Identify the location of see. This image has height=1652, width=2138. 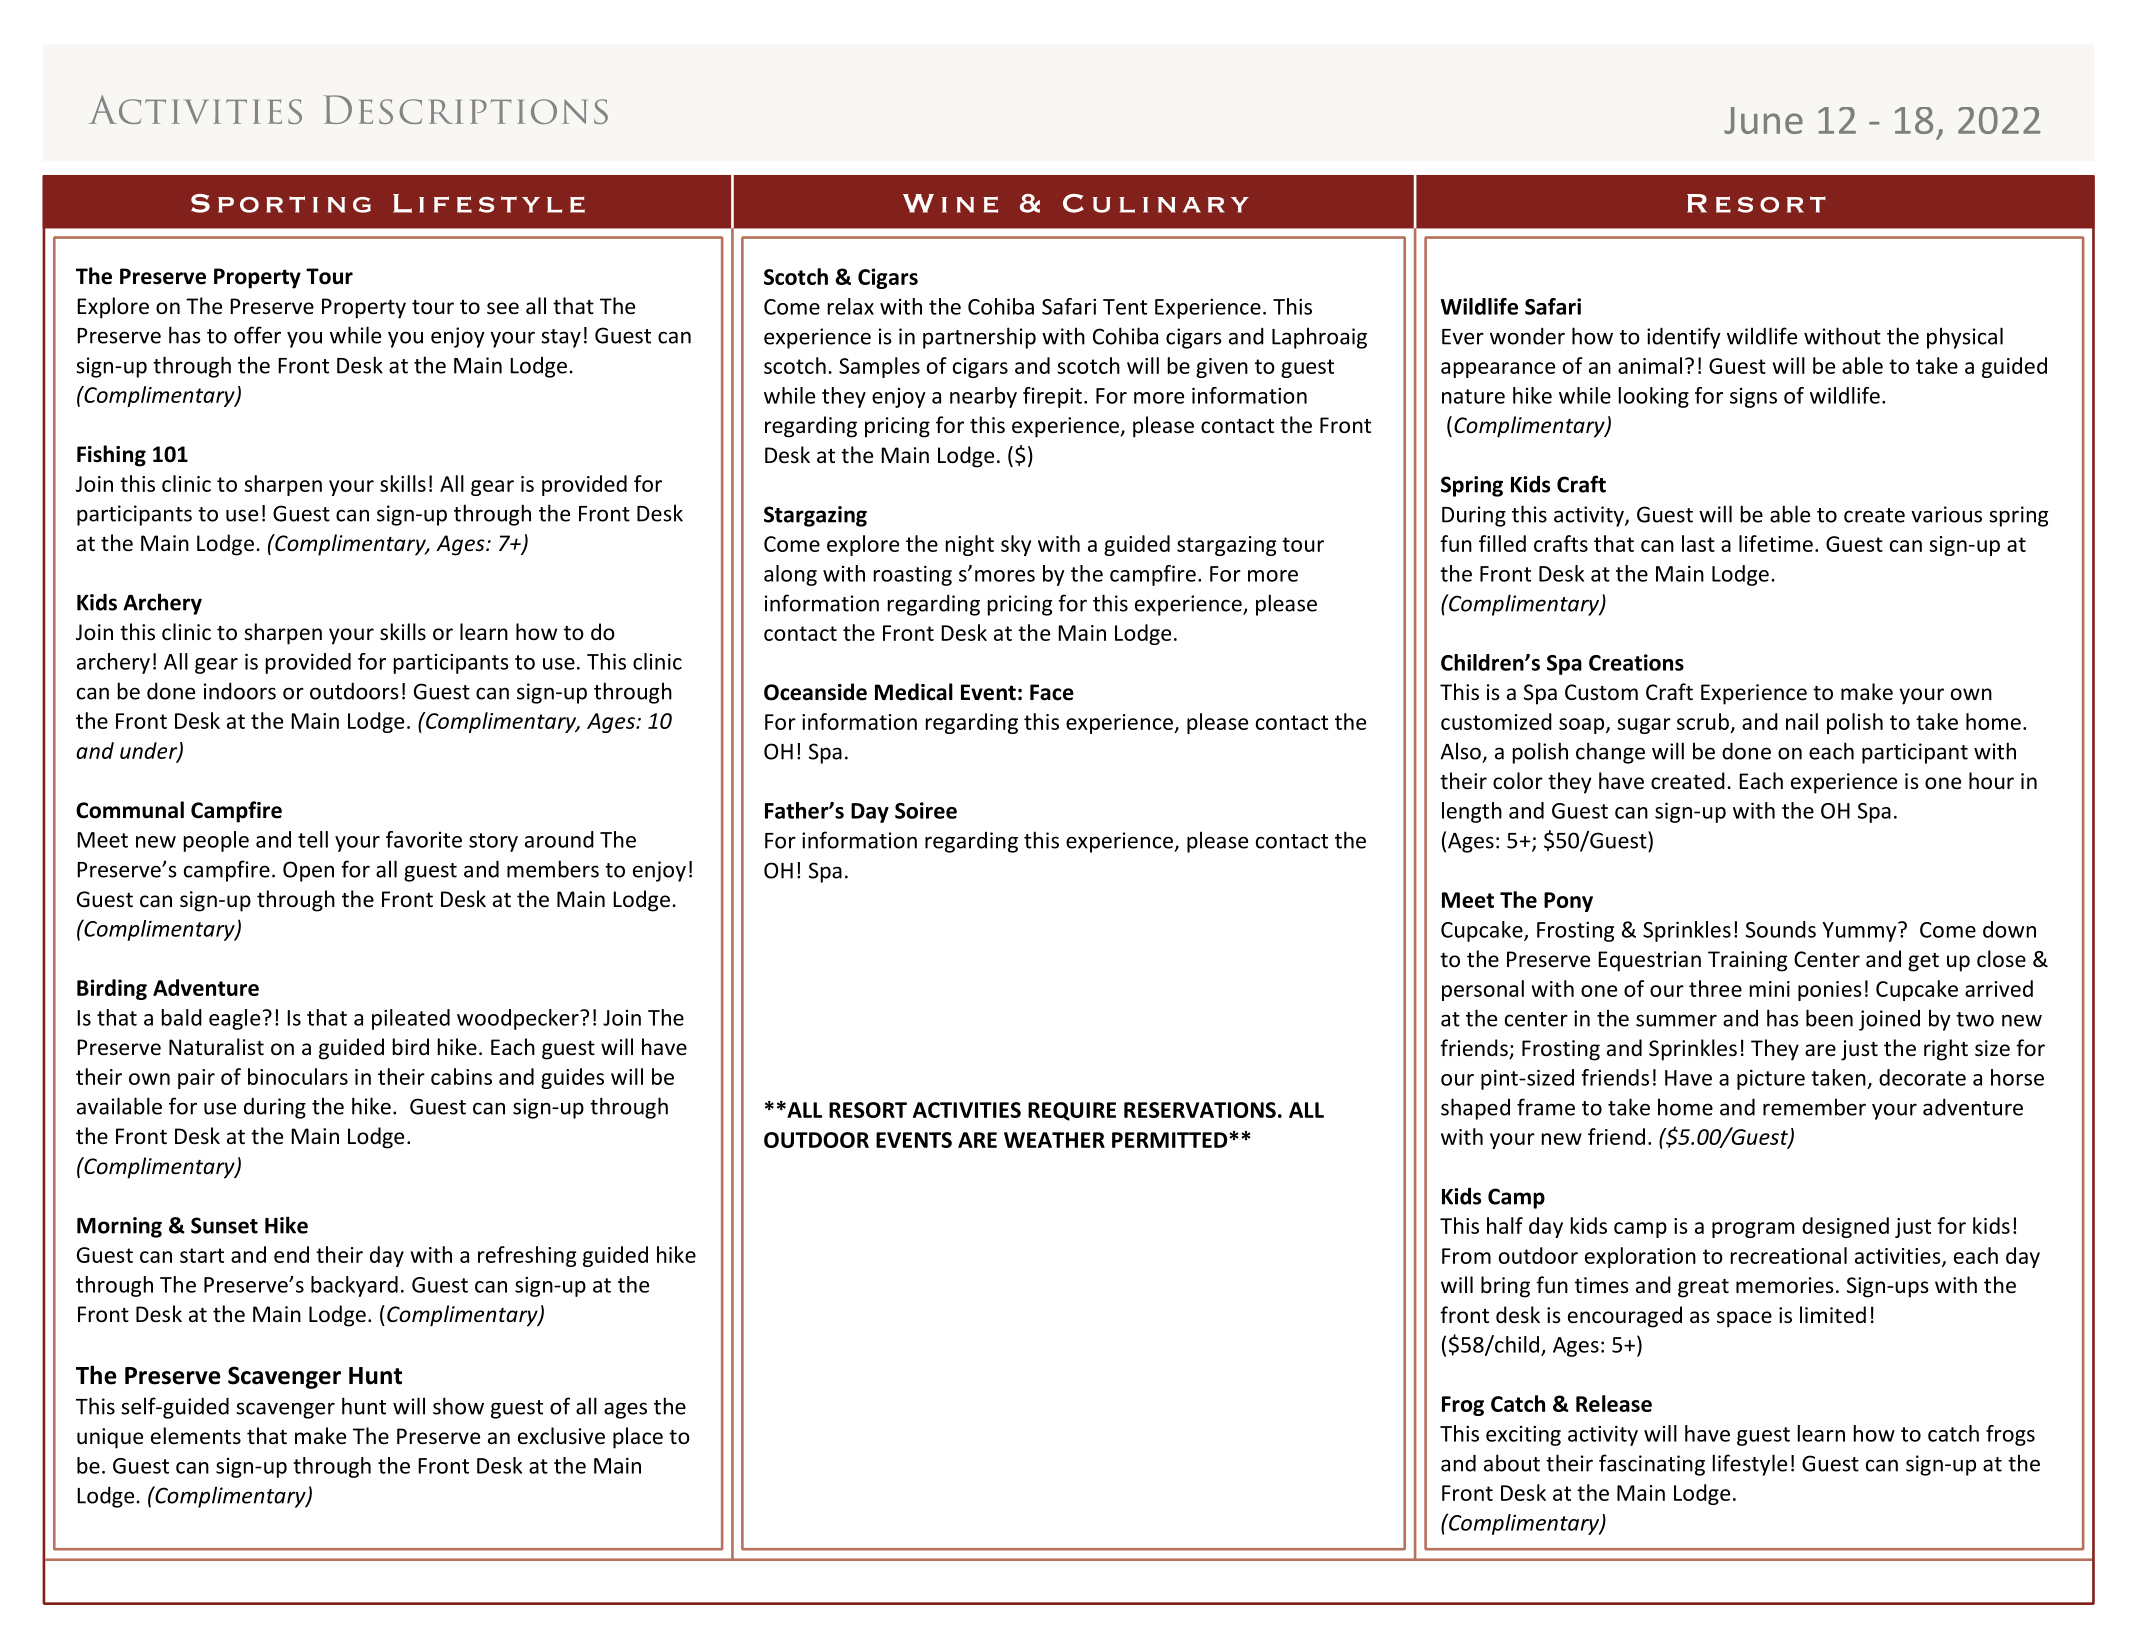
(503, 308).
